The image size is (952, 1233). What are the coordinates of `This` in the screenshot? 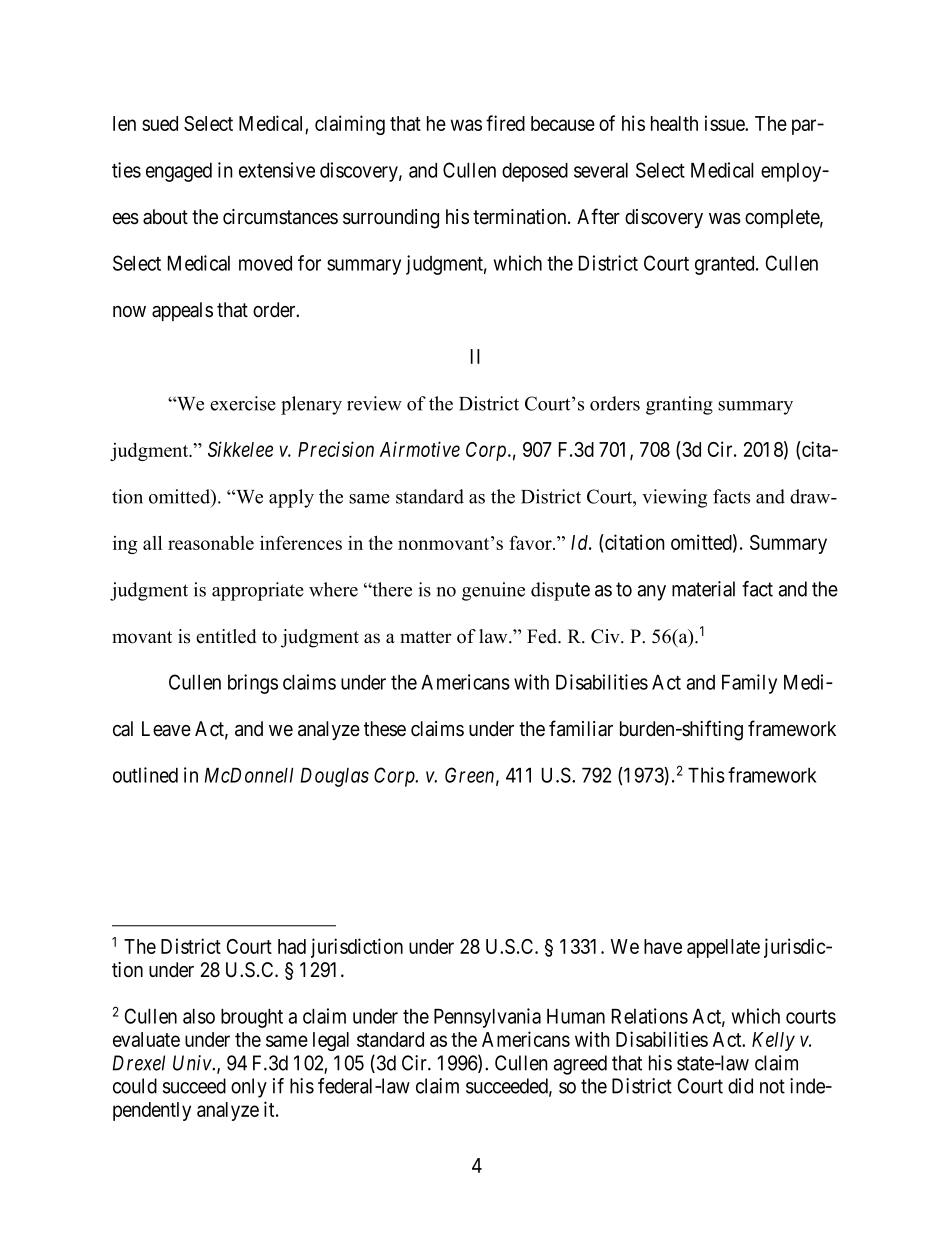 It's located at (706, 775).
